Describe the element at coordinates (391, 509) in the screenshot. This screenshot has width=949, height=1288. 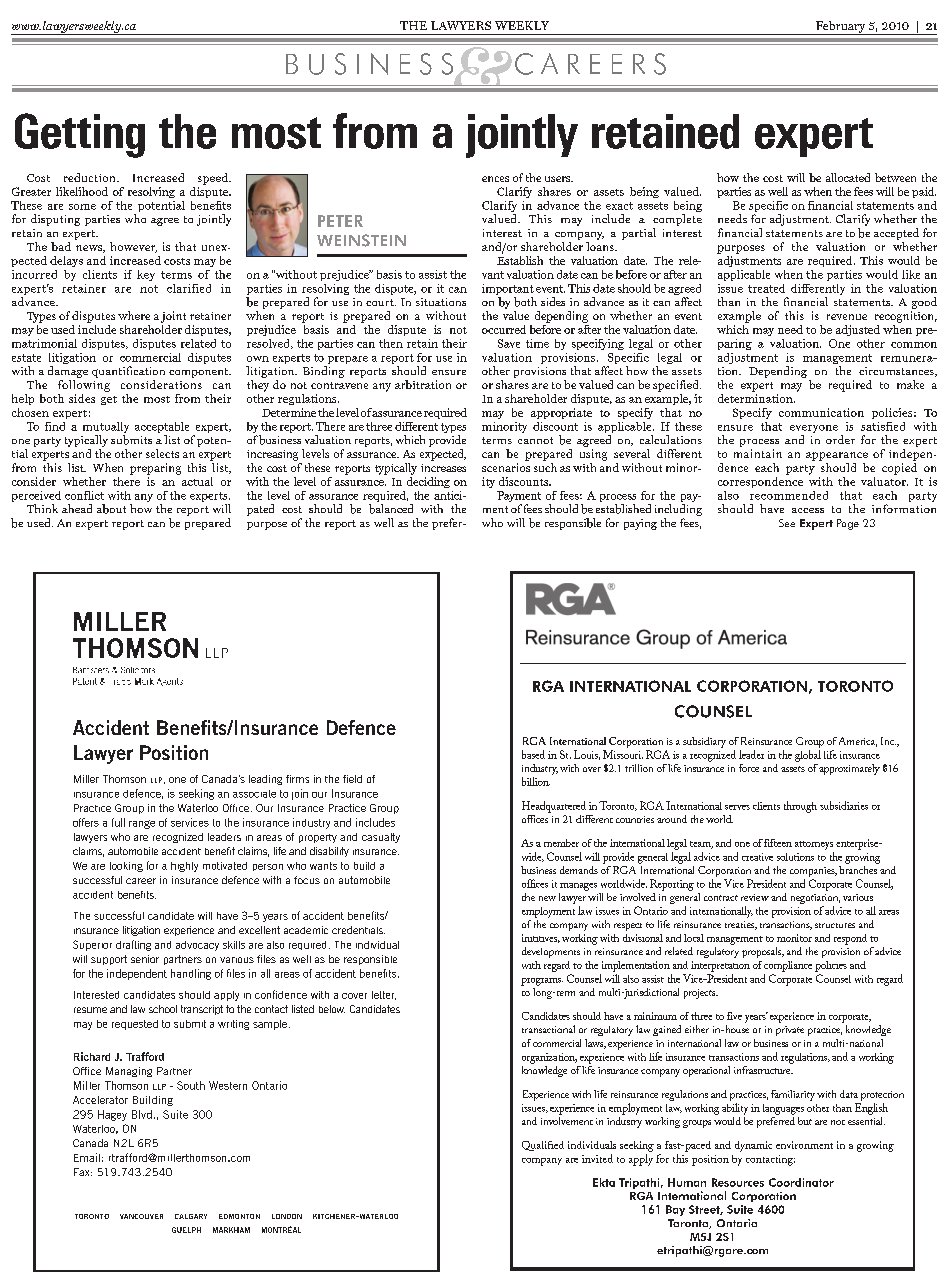
I see `balanced` at that location.
